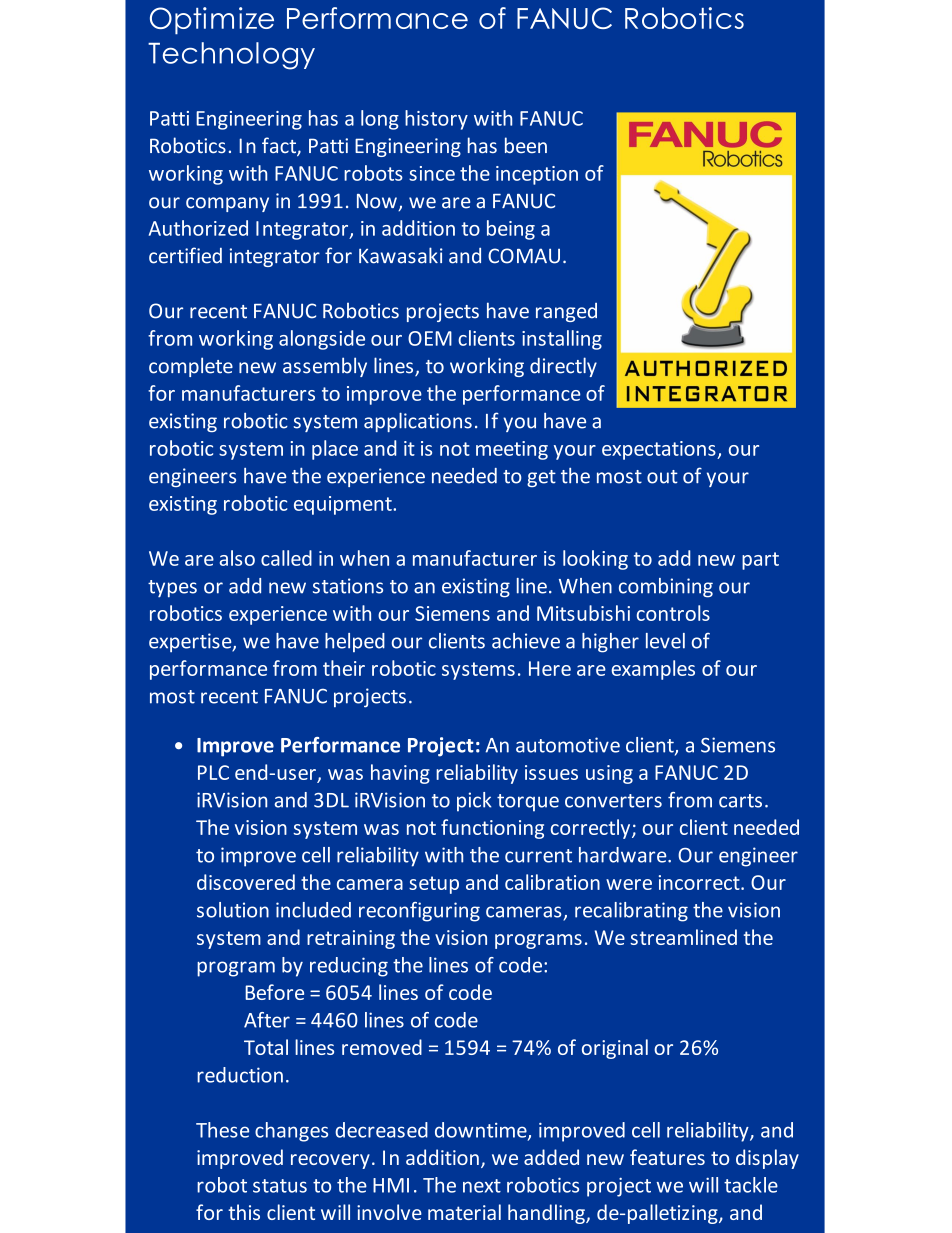 The image size is (952, 1233). Describe the element at coordinates (482, 1186) in the screenshot. I see `next` at that location.
